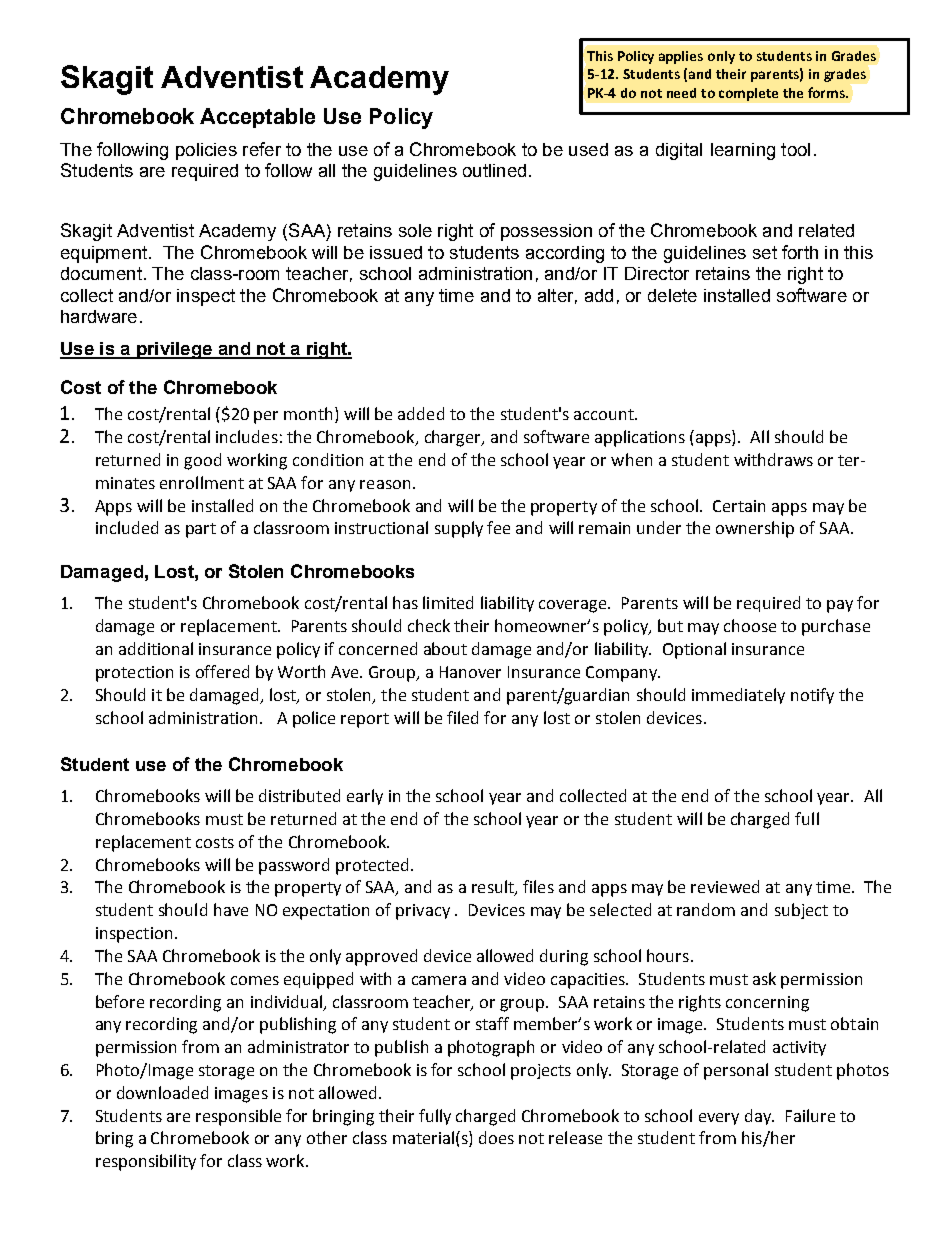  Describe the element at coordinates (448, 602) in the screenshot. I see `limited` at that location.
